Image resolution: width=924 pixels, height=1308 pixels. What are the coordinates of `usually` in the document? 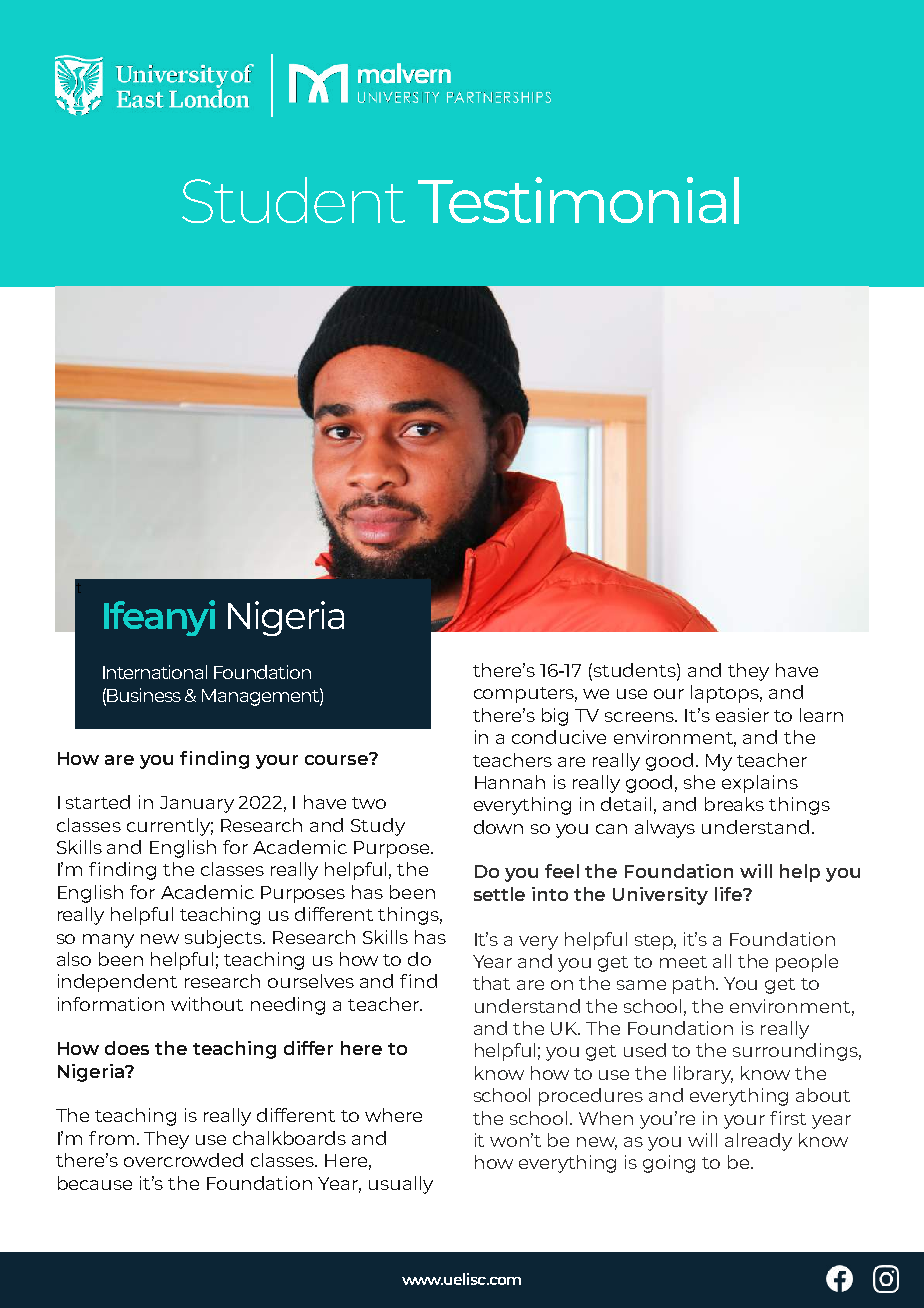 It's located at (401, 1185).
